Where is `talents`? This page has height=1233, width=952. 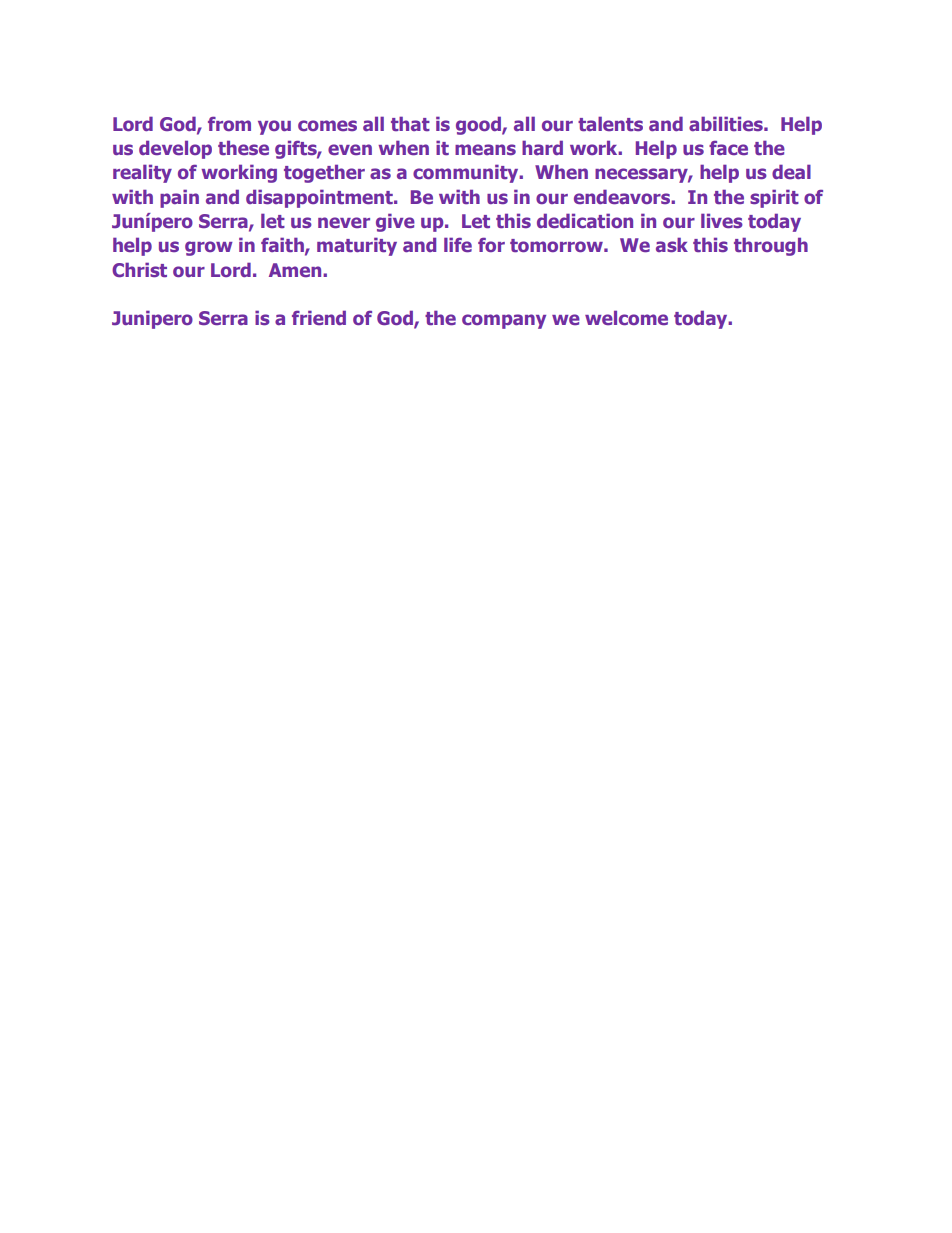
talents is located at coordinates (610, 123).
